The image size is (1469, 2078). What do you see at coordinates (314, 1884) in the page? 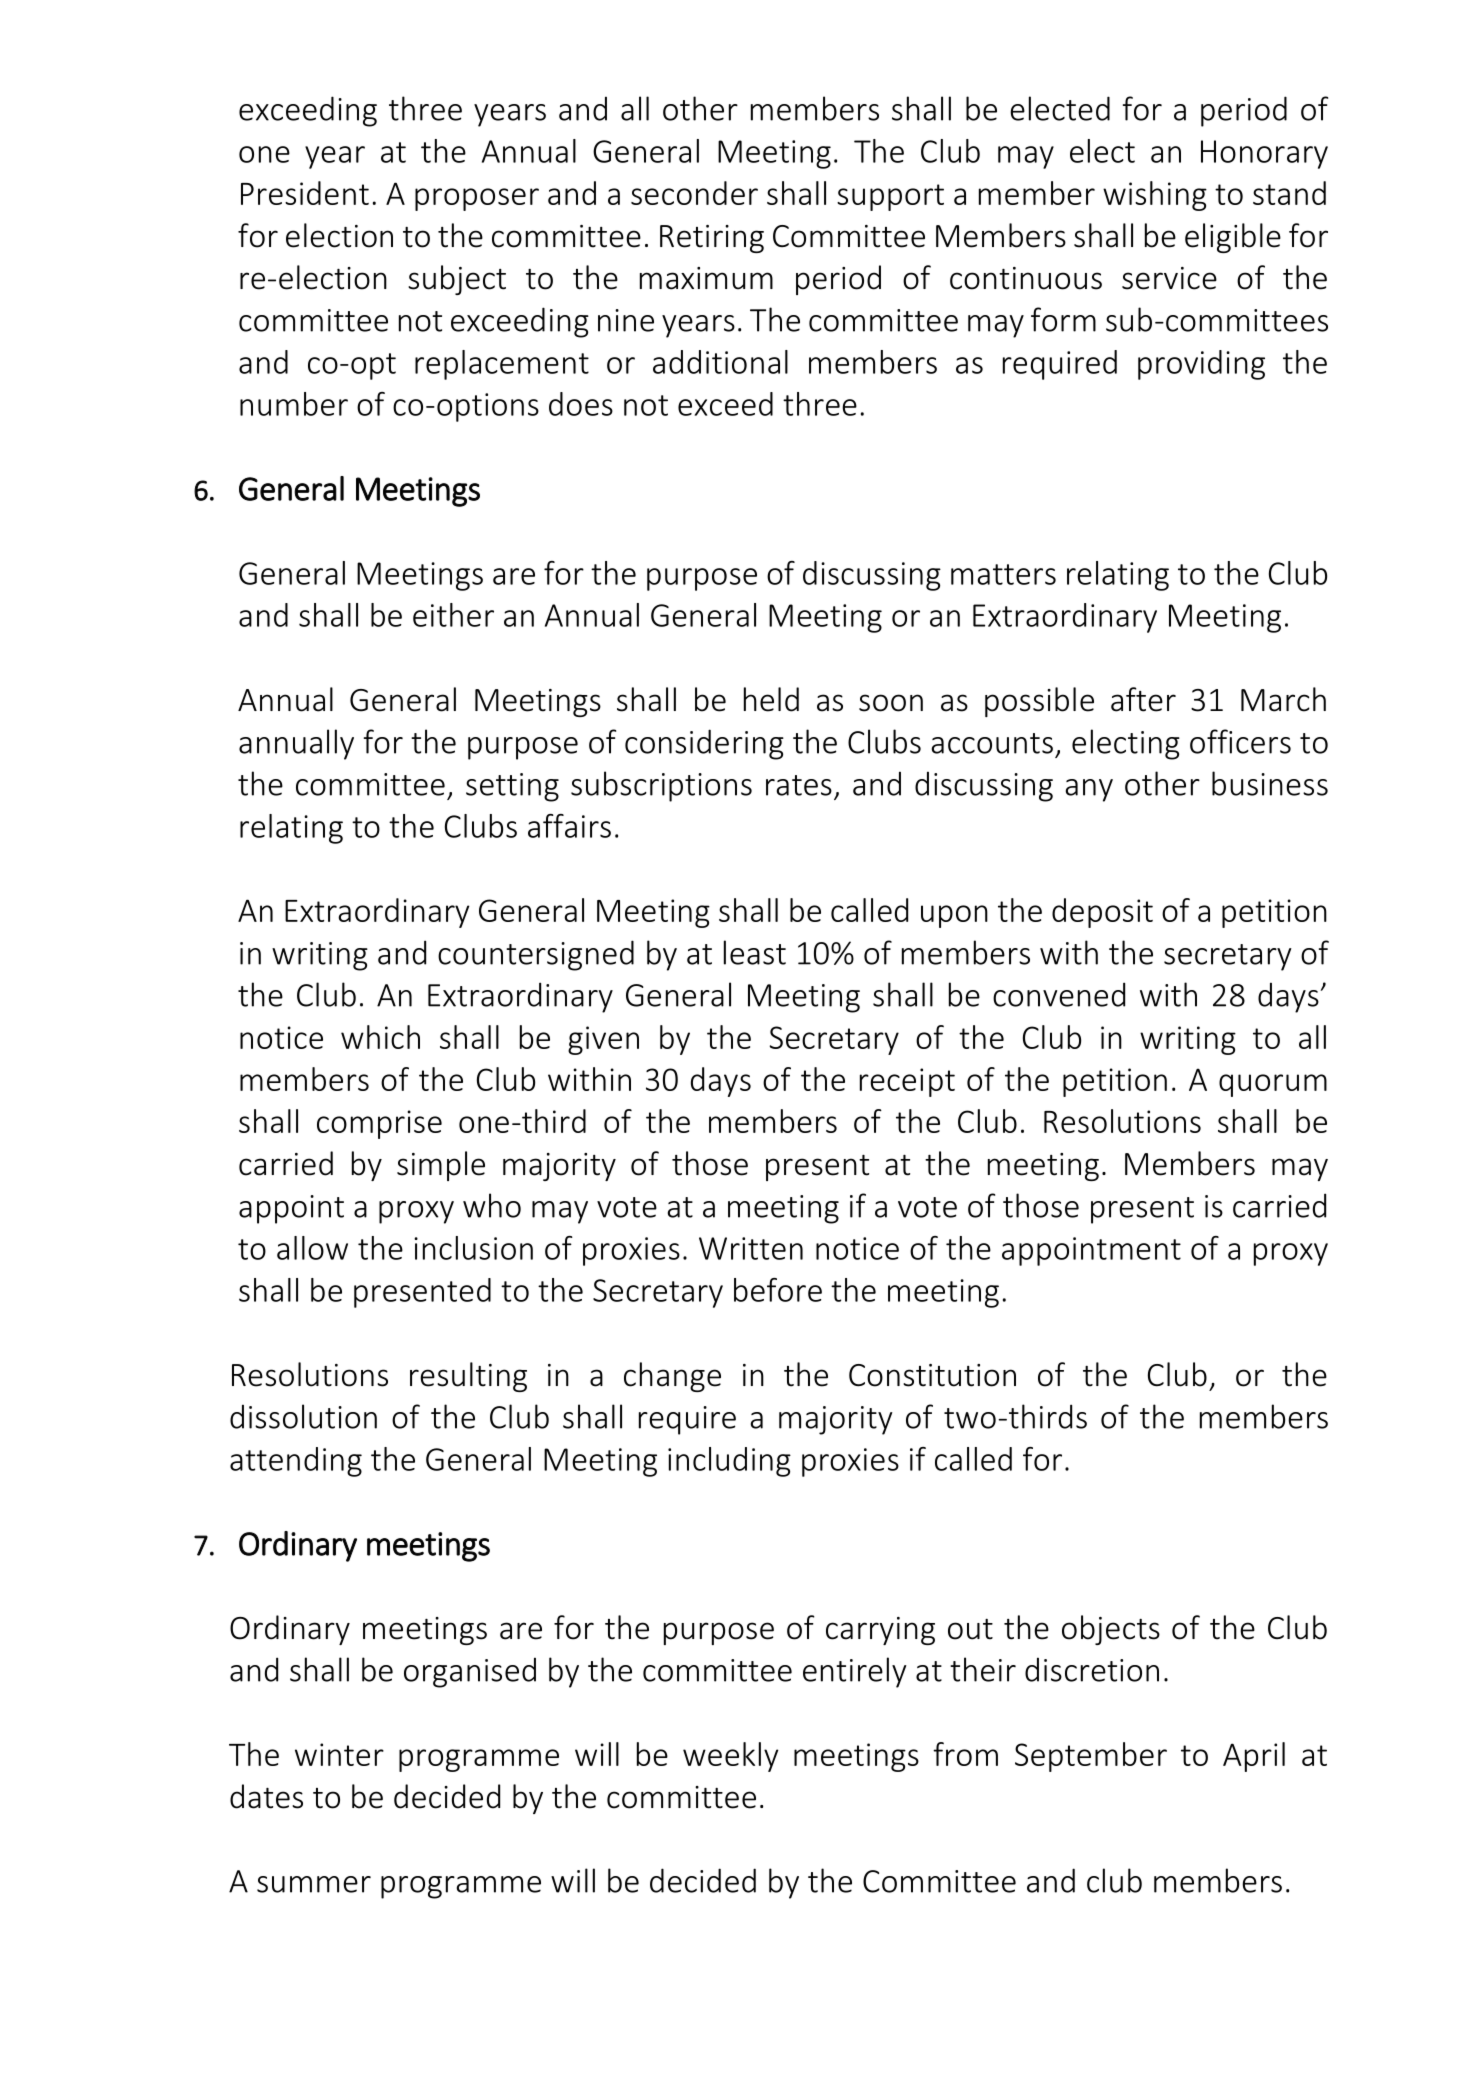
I see `summer` at bounding box center [314, 1884].
